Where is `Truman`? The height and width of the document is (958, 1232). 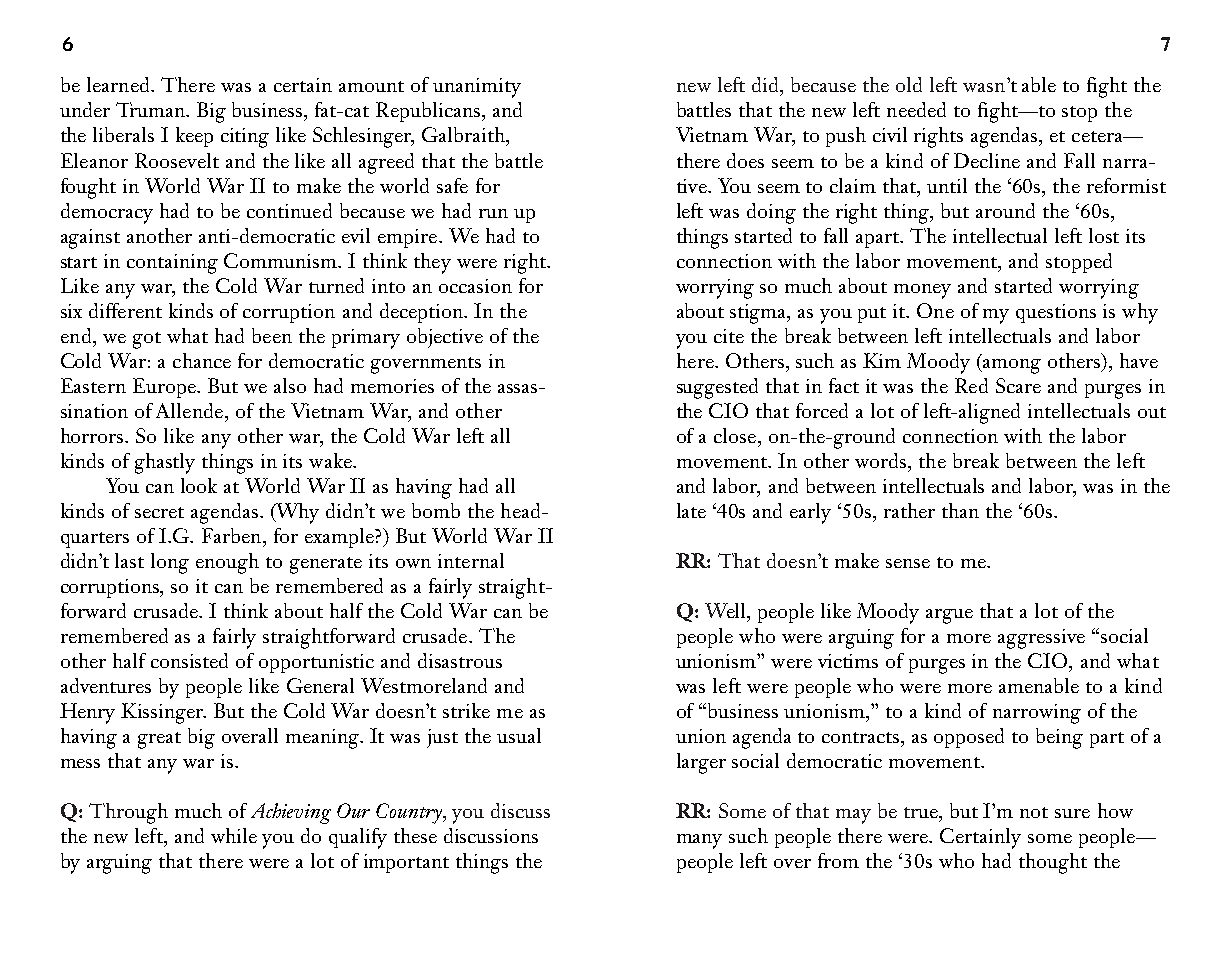 Truman is located at coordinates (152, 109).
